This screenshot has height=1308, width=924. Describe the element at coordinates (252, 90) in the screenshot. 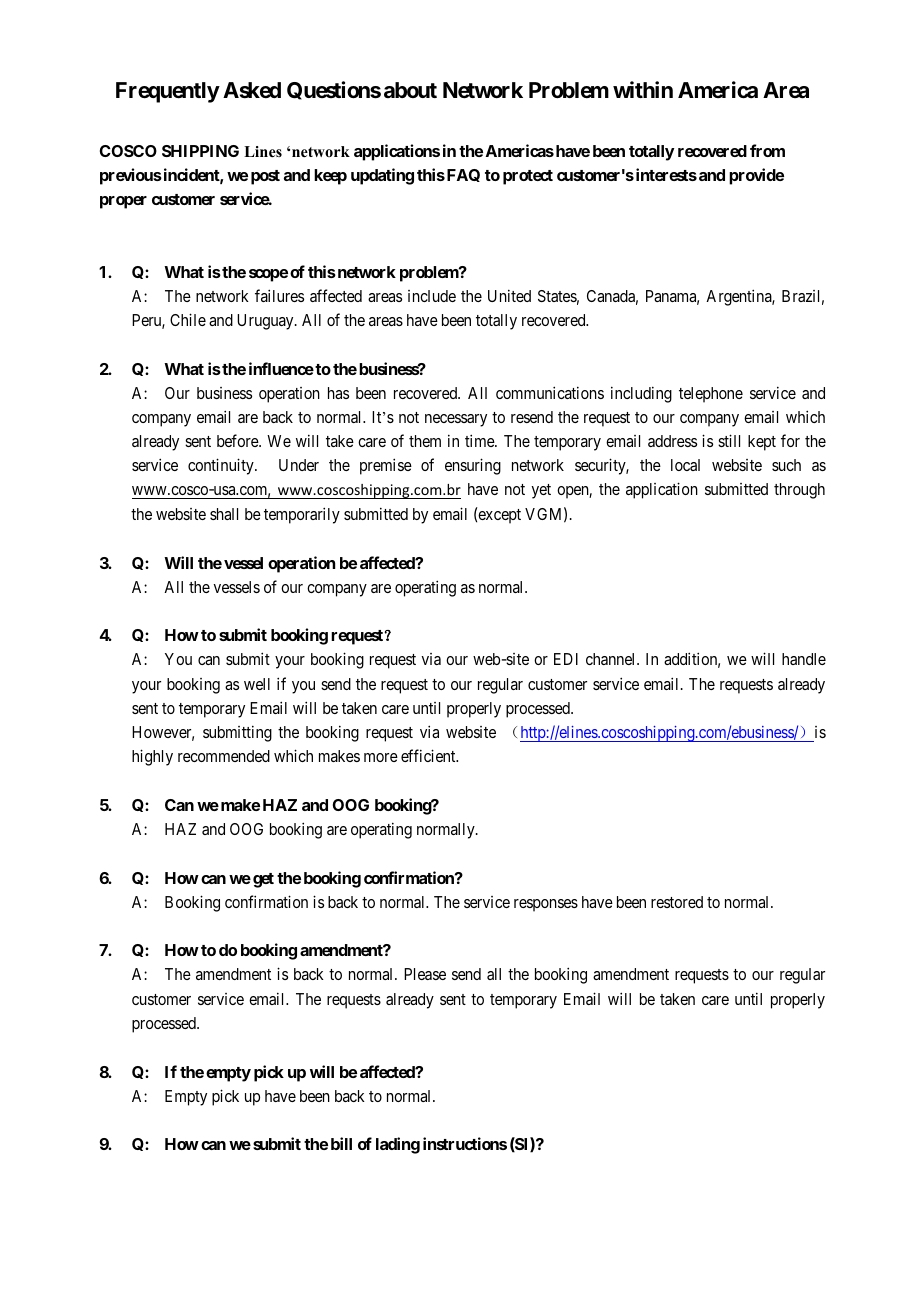

I see `Asked` at that location.
